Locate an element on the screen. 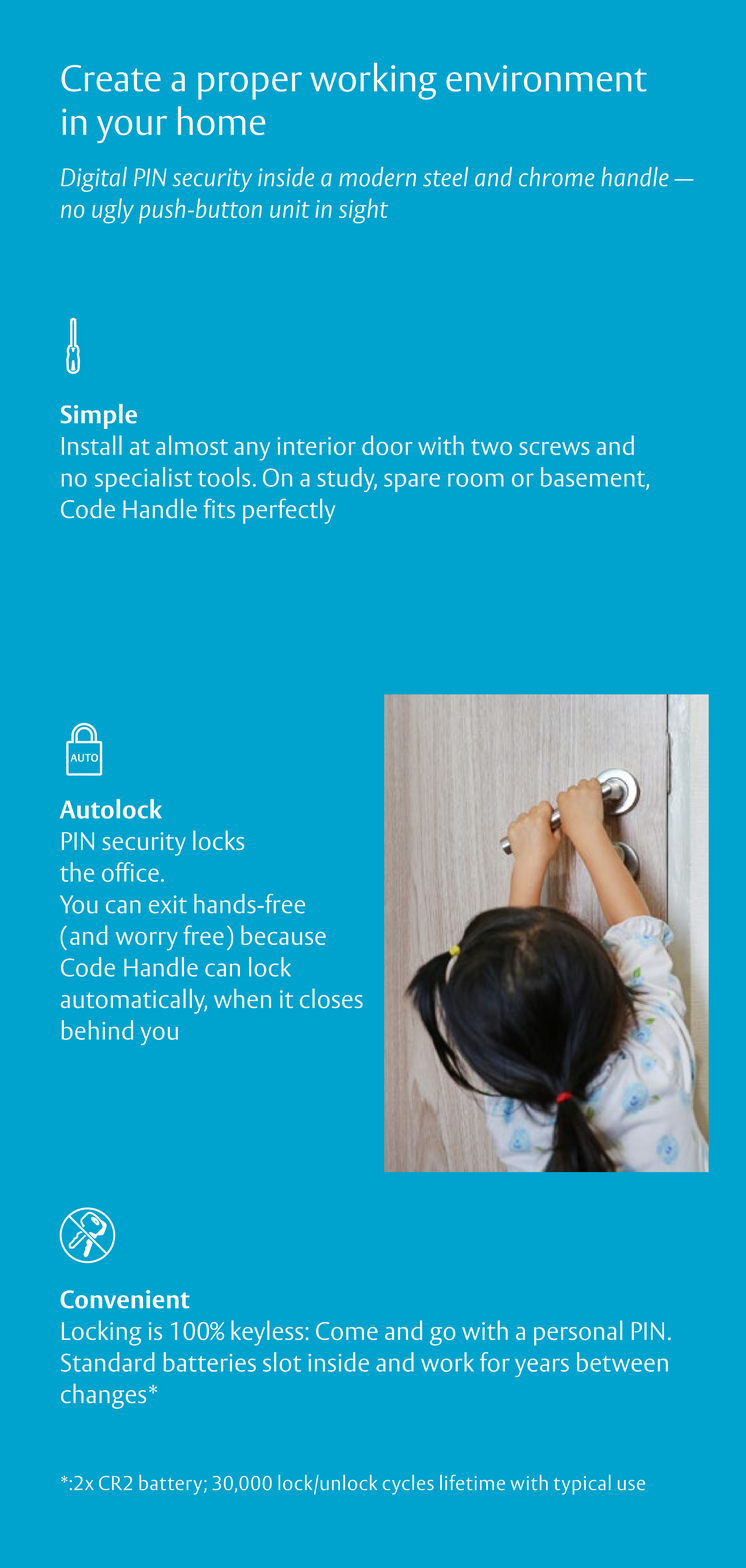  cycles is located at coordinates (408, 1485).
